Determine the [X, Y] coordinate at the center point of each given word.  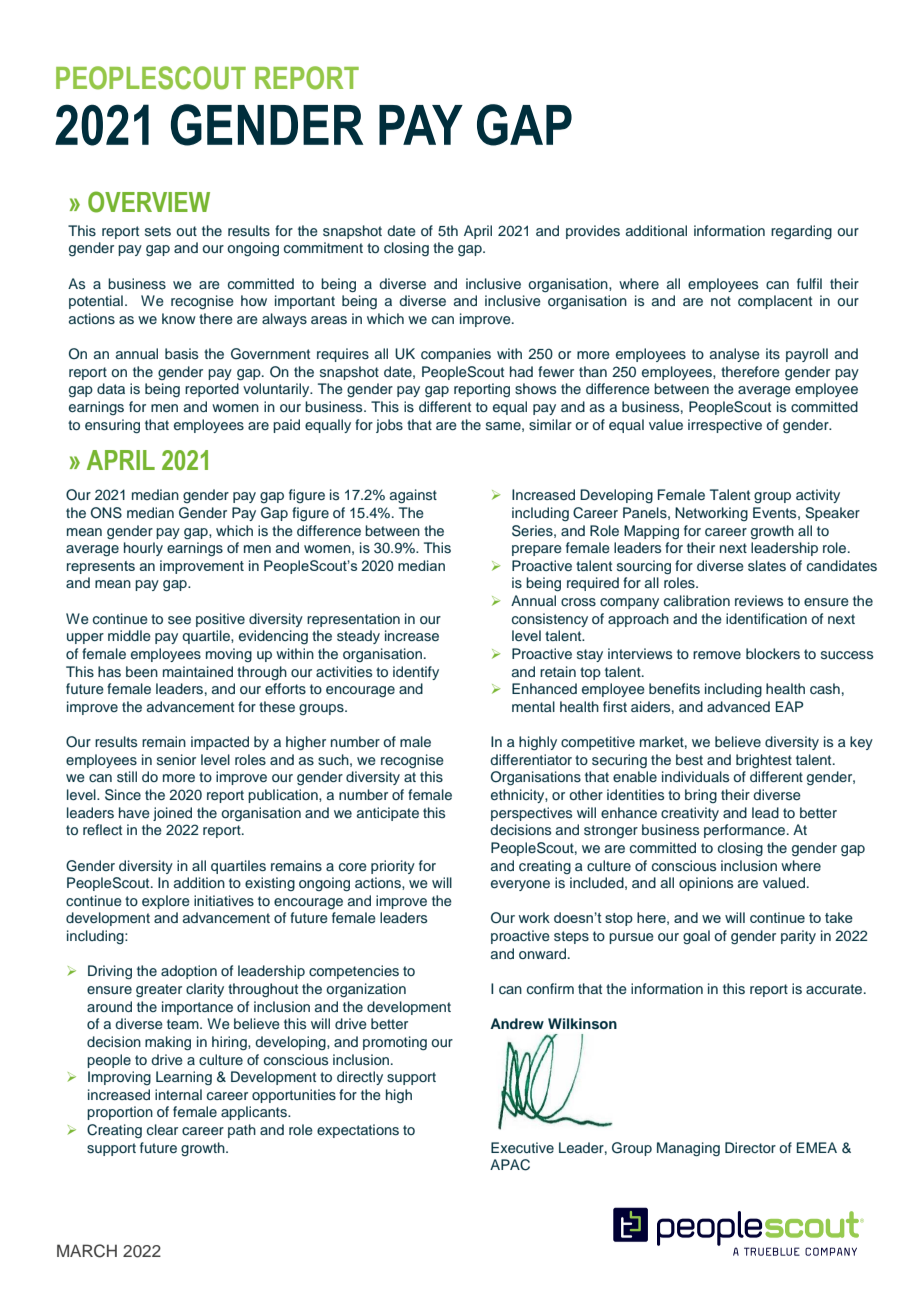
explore [166, 902]
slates [767, 566]
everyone [520, 885]
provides [593, 232]
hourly [143, 549]
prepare [537, 550]
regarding [801, 232]
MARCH [87, 1251]
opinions [706, 884]
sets [158, 231]
